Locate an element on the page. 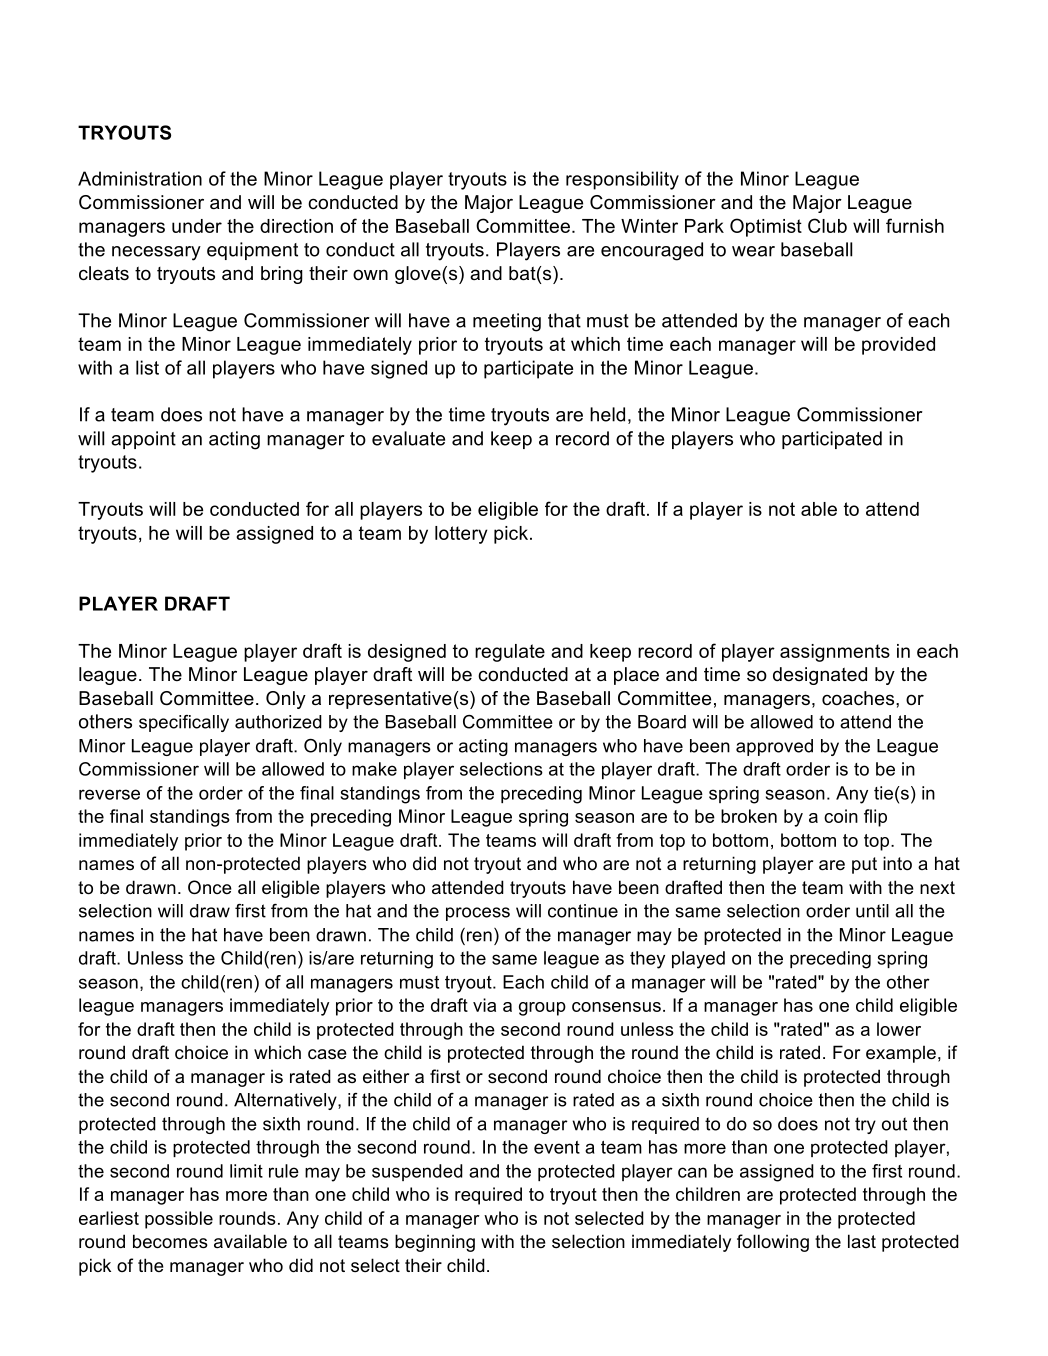 The width and height of the page is (1048, 1356). put is located at coordinates (864, 865).
